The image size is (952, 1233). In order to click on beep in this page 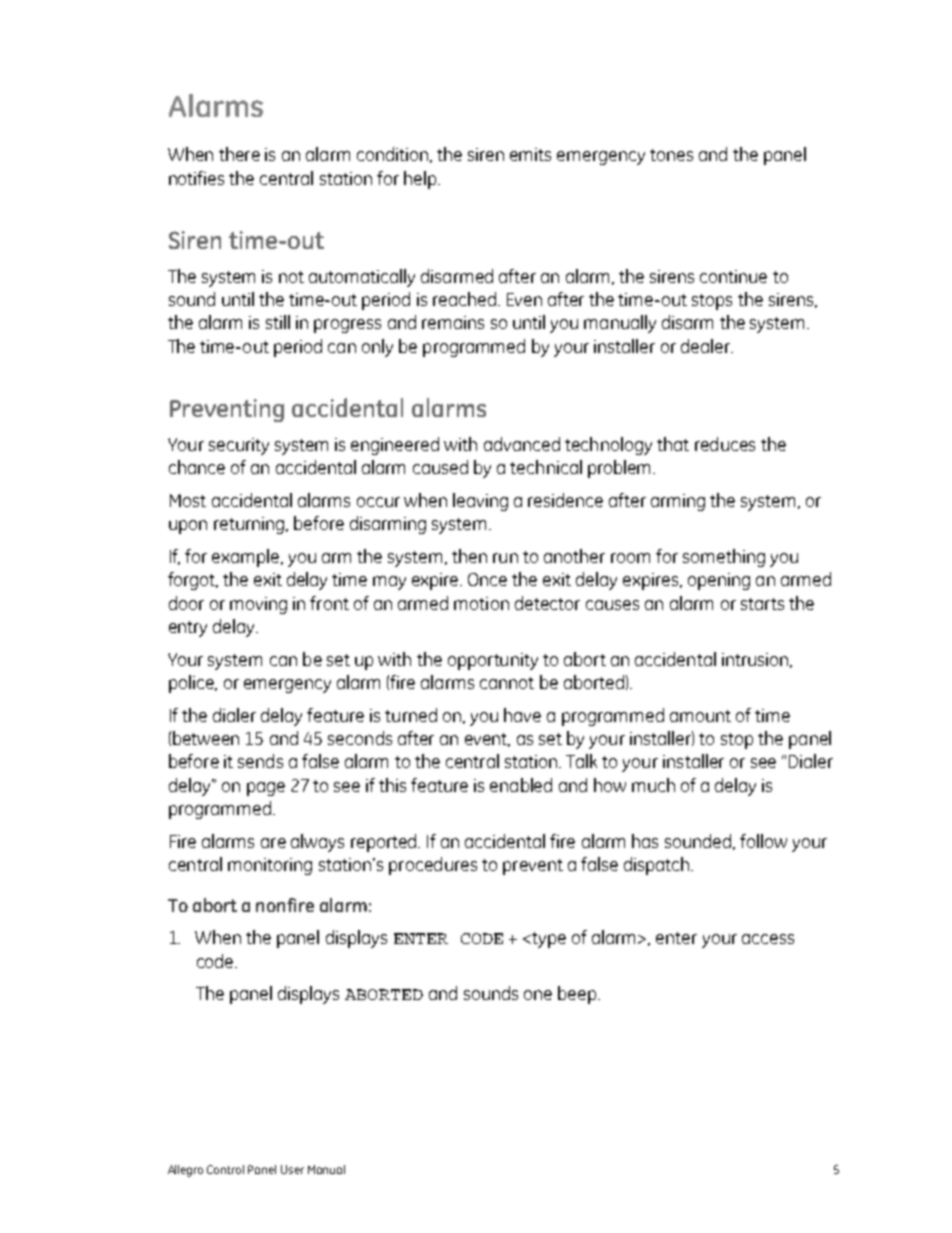, I will do `click(578, 995)`.
